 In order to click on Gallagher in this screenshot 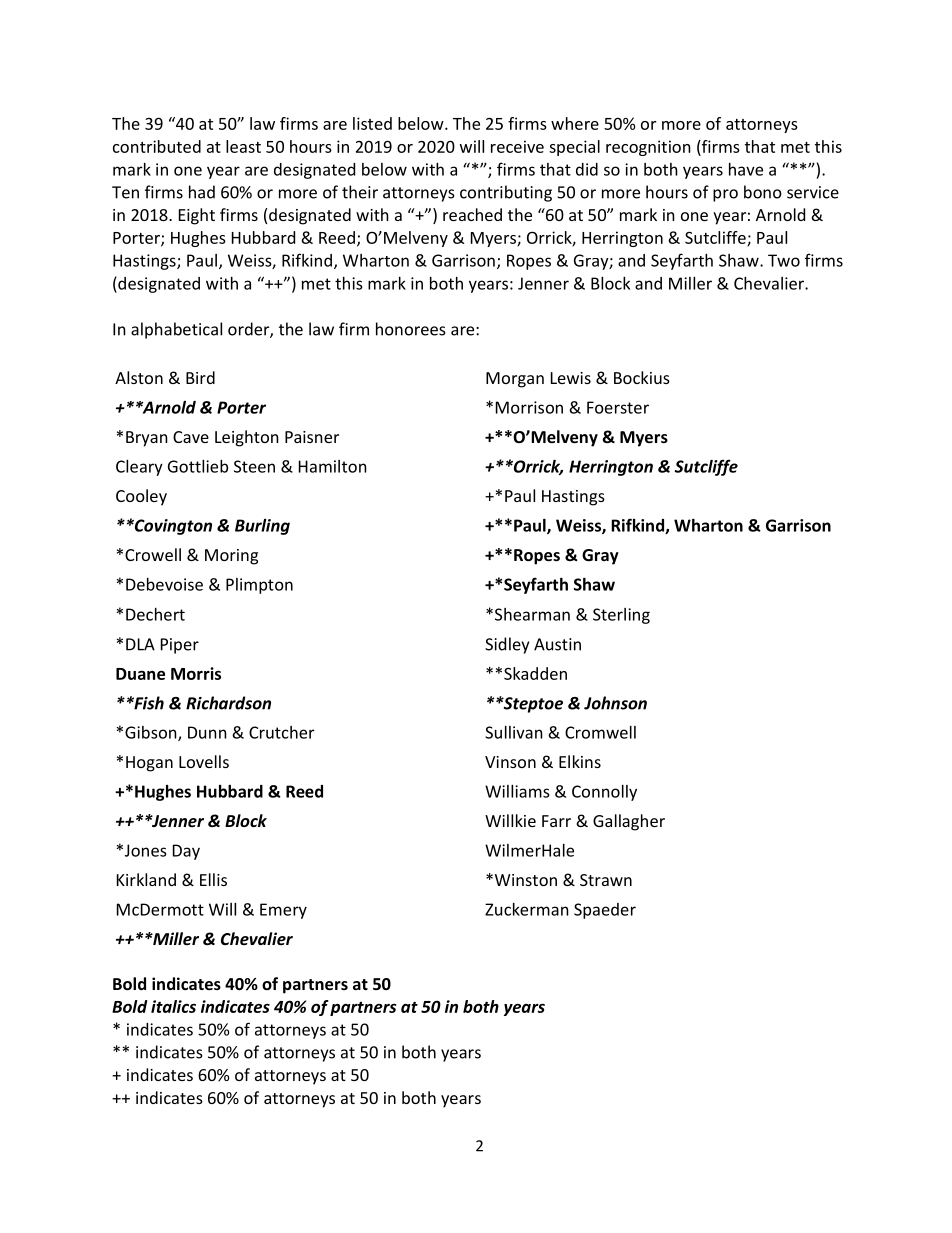, I will do `click(629, 822)`.
